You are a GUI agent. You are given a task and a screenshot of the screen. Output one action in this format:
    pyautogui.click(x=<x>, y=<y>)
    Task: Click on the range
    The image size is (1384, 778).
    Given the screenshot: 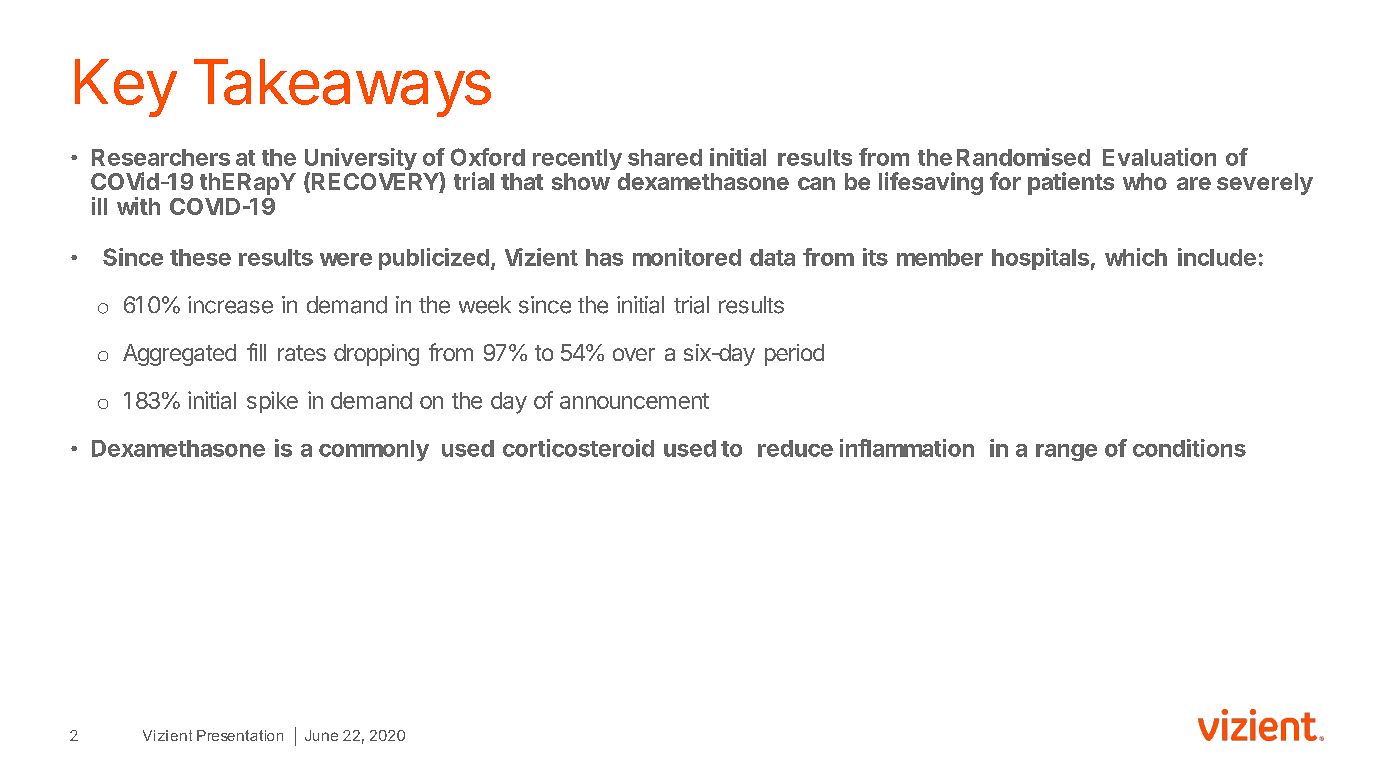 What is the action you would take?
    pyautogui.click(x=1066, y=452)
